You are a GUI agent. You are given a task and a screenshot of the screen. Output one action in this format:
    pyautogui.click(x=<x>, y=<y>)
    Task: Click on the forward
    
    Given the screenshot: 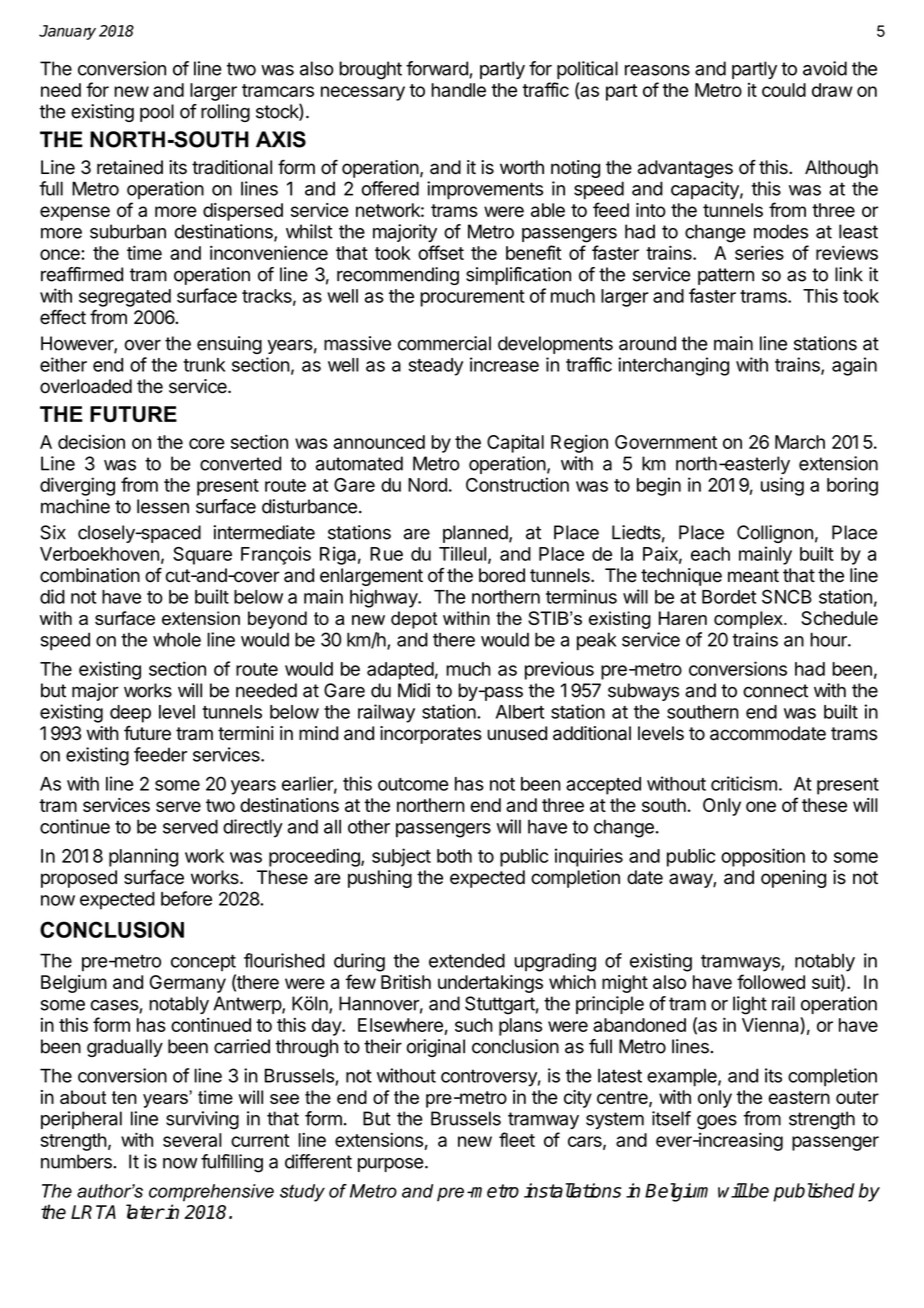 What is the action you would take?
    pyautogui.click(x=438, y=69)
